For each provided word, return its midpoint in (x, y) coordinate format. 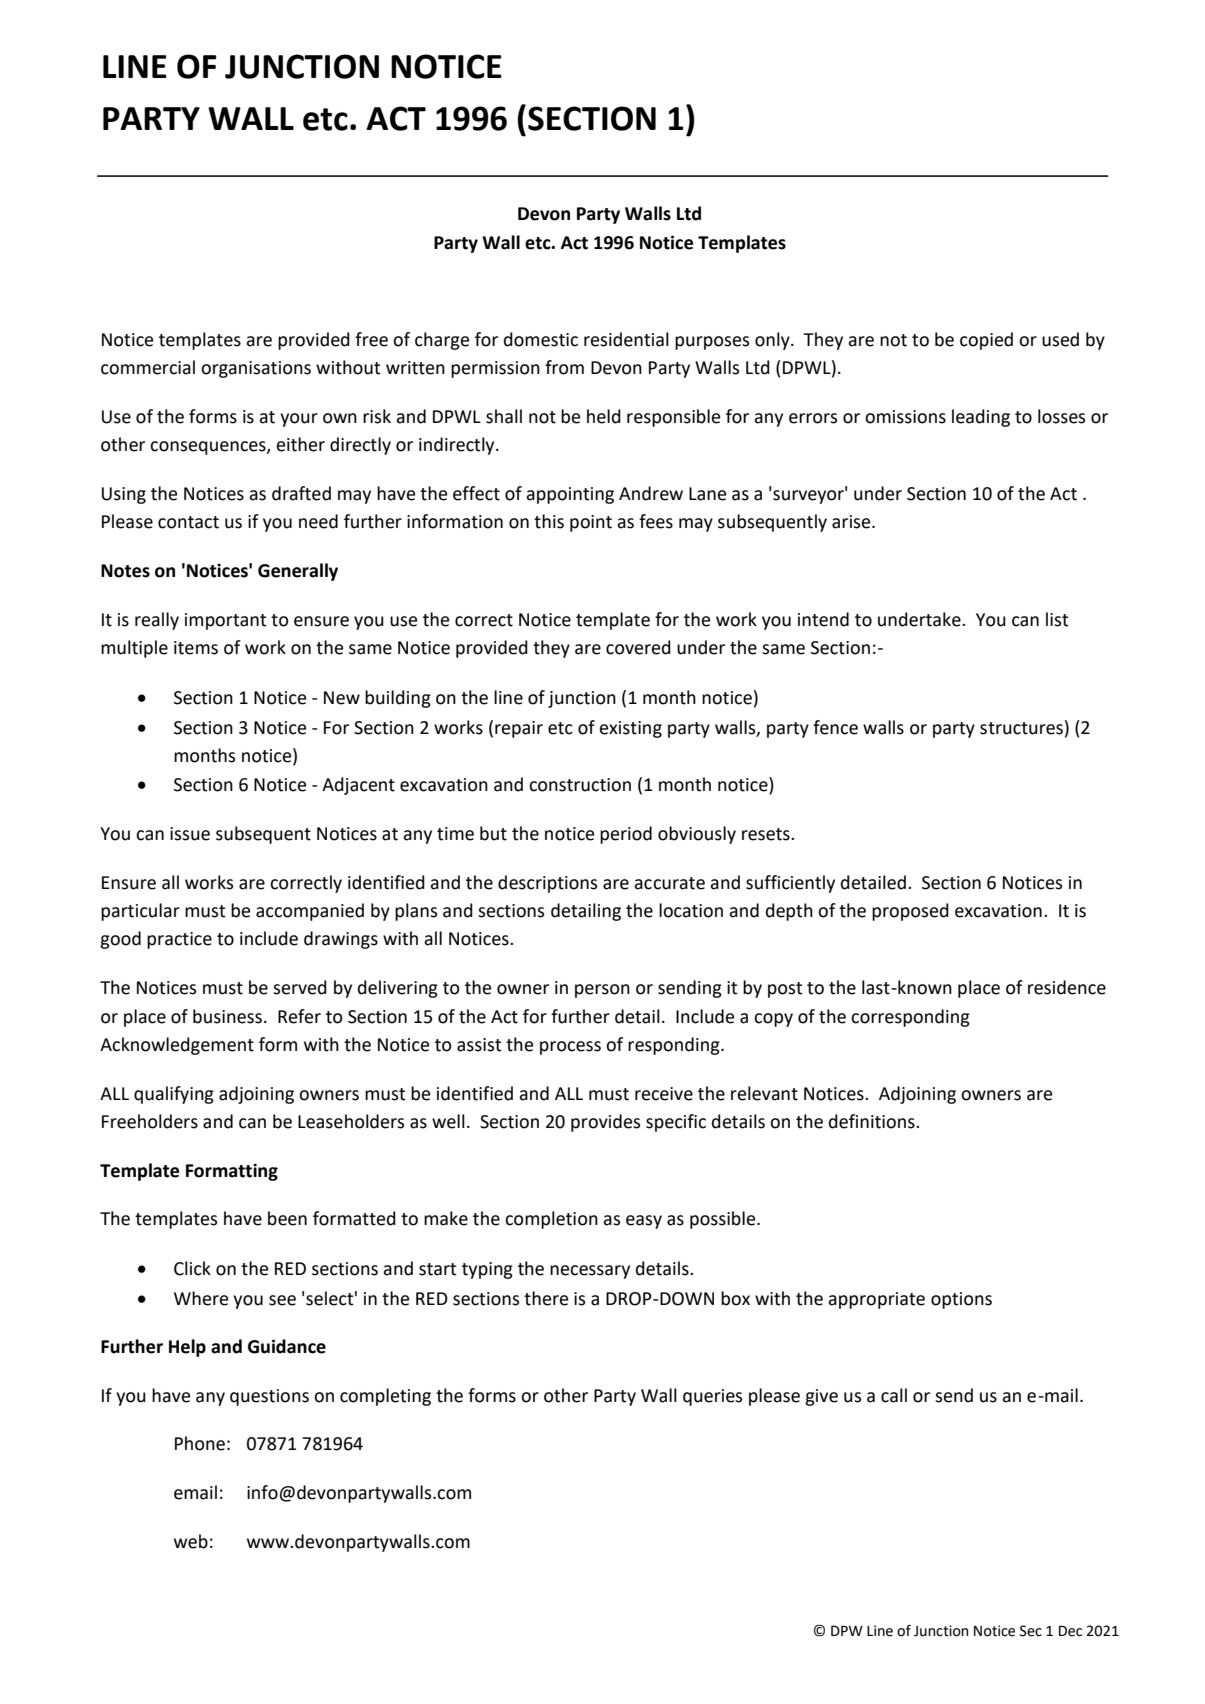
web (191, 1541)
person (602, 991)
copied (986, 341)
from (564, 367)
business (227, 1016)
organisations (256, 369)
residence (1067, 987)
